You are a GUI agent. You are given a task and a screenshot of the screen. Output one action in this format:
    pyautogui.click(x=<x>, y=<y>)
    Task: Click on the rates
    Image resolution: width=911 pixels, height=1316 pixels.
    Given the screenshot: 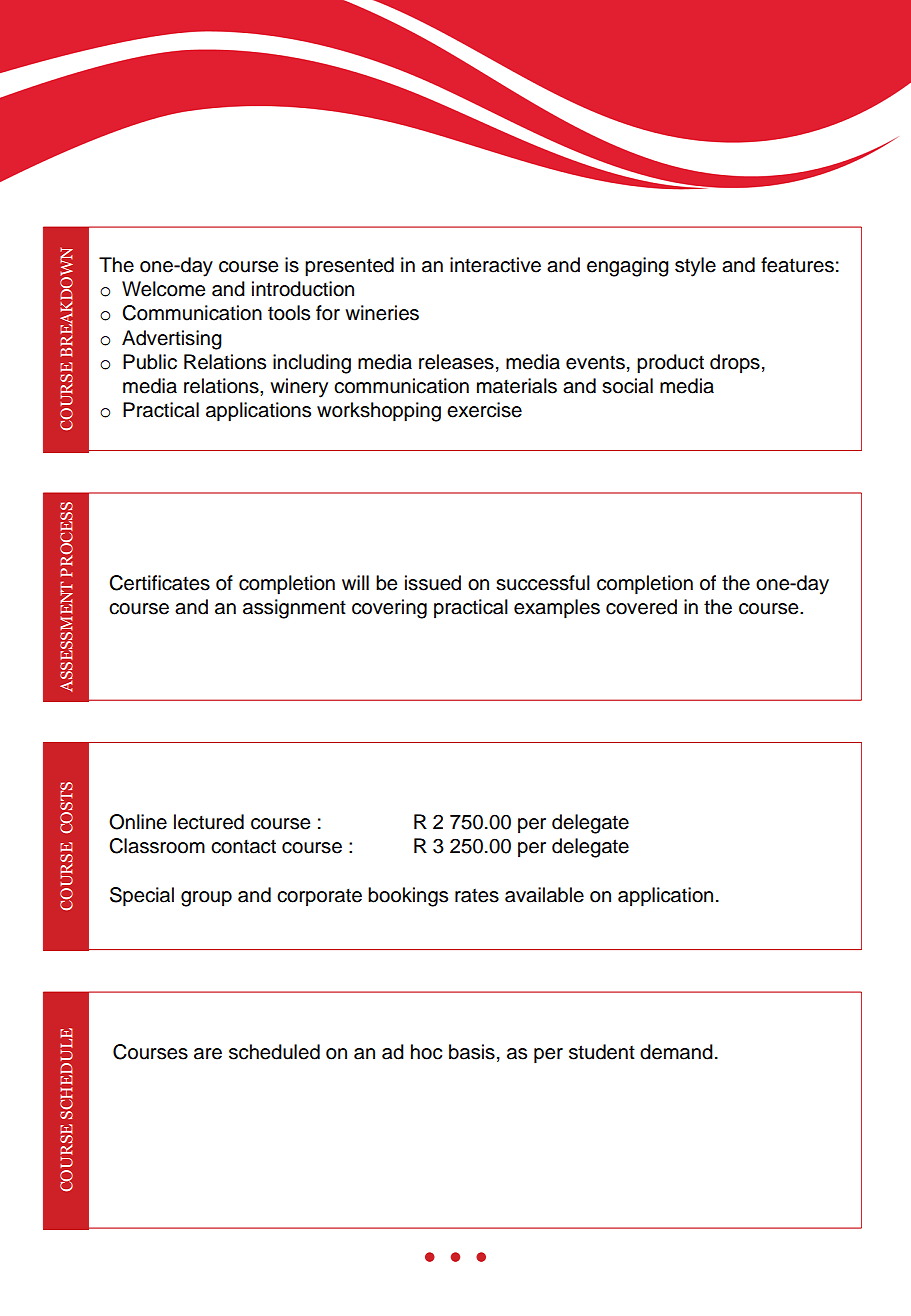 What is the action you would take?
    pyautogui.click(x=477, y=896)
